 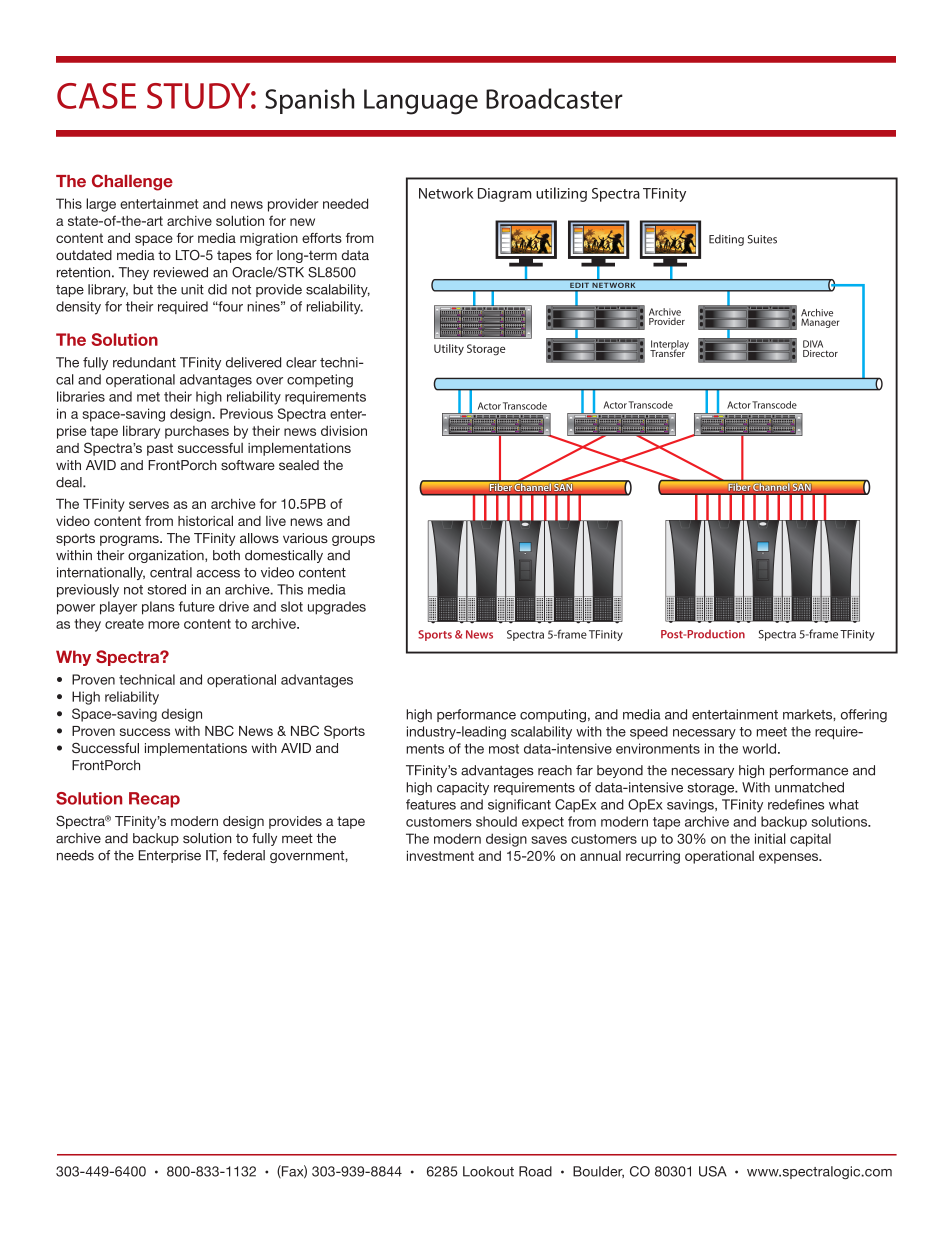 What do you see at coordinates (96, 96) in the image?
I see `CASE` at bounding box center [96, 96].
